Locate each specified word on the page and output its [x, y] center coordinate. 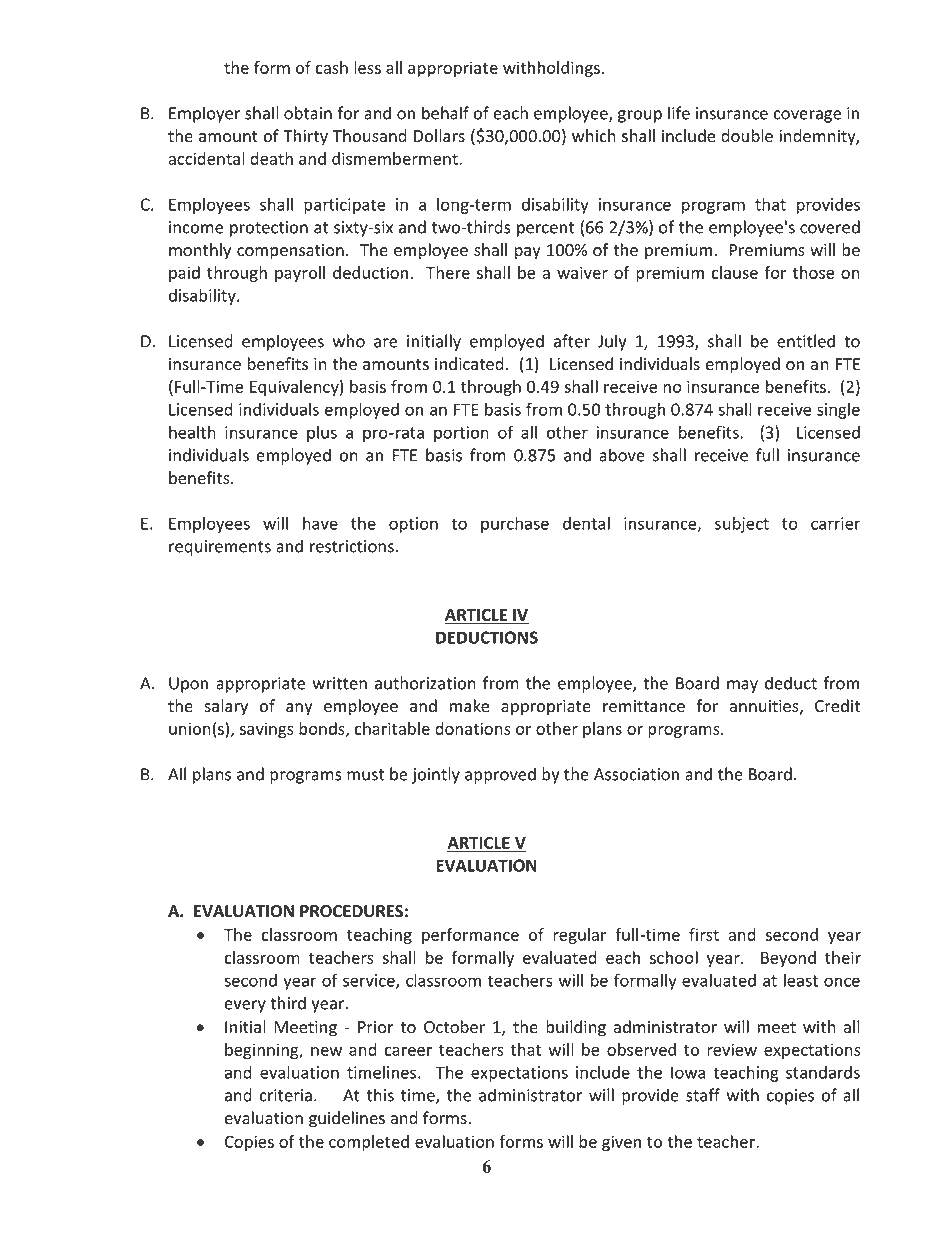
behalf [445, 113]
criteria [286, 1095]
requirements [220, 548]
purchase [515, 524]
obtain [308, 113]
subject [742, 524]
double [747, 136]
